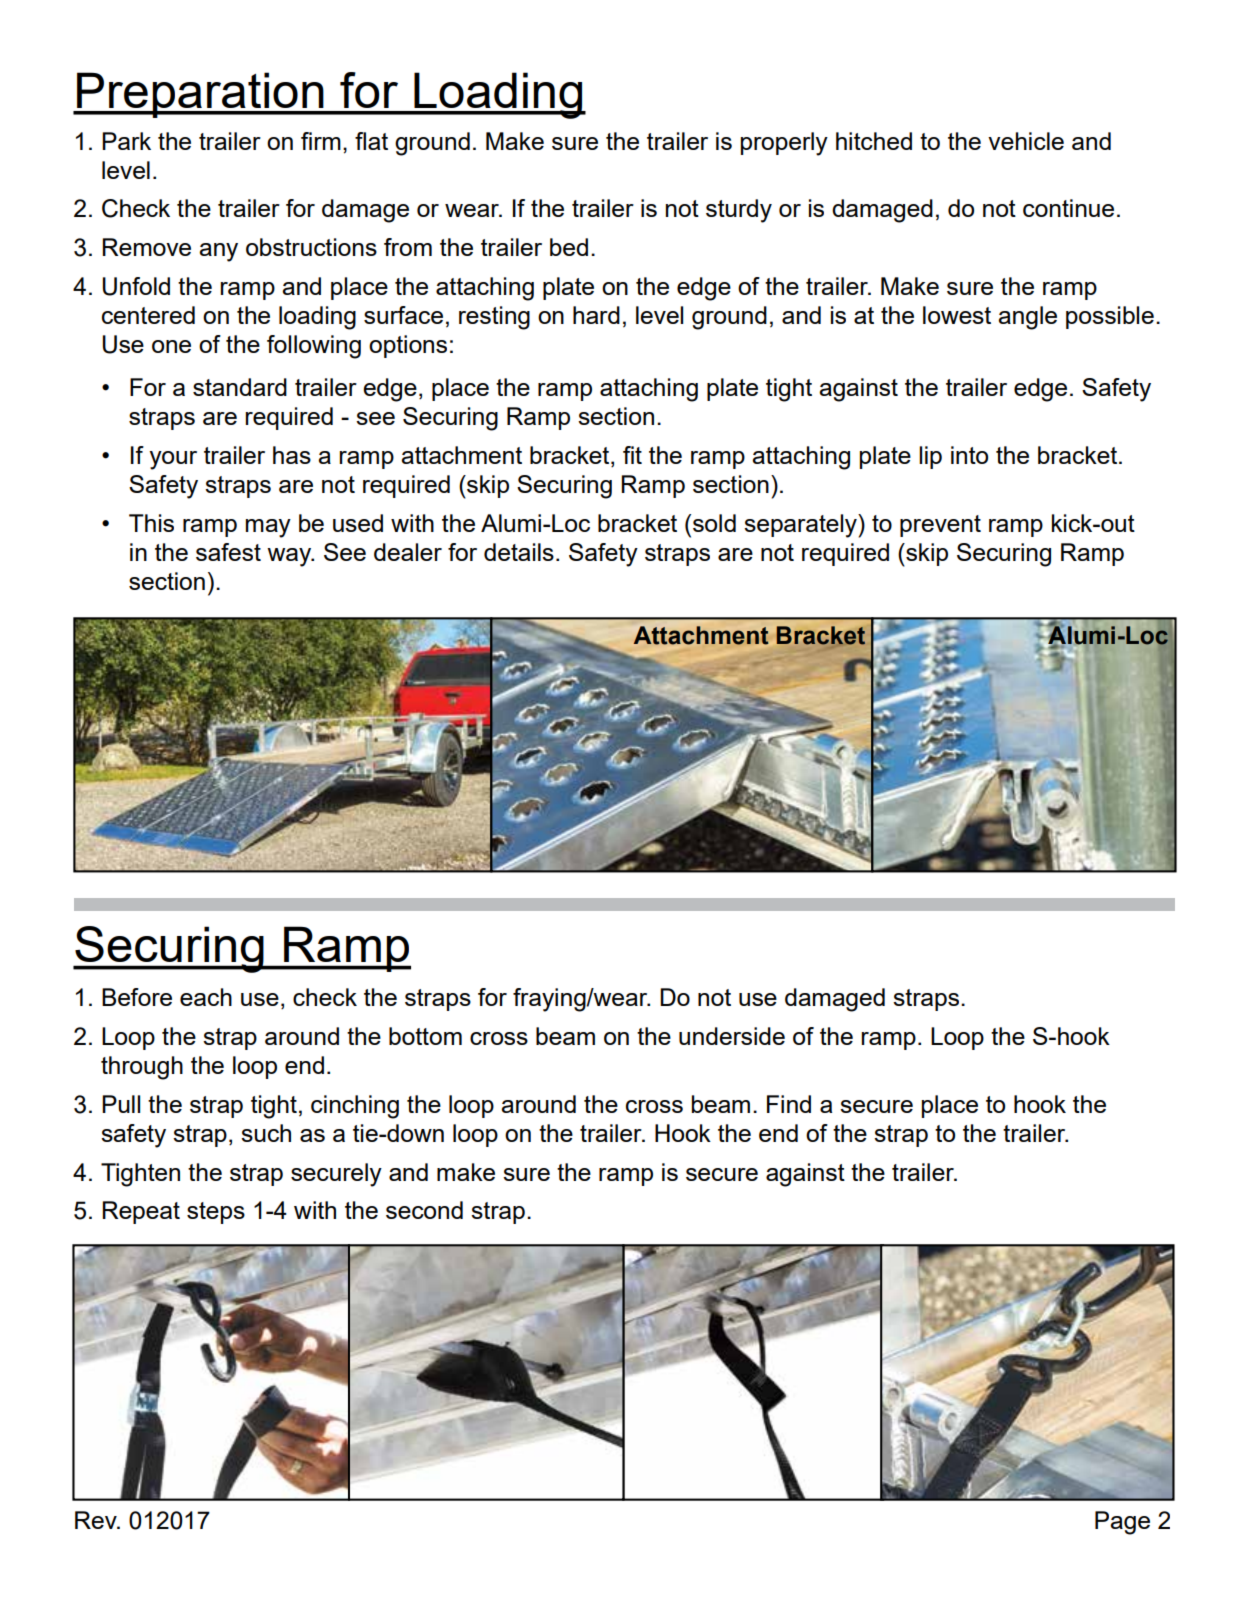  Describe the element at coordinates (216, 1213) in the document. I see `steps` at that location.
